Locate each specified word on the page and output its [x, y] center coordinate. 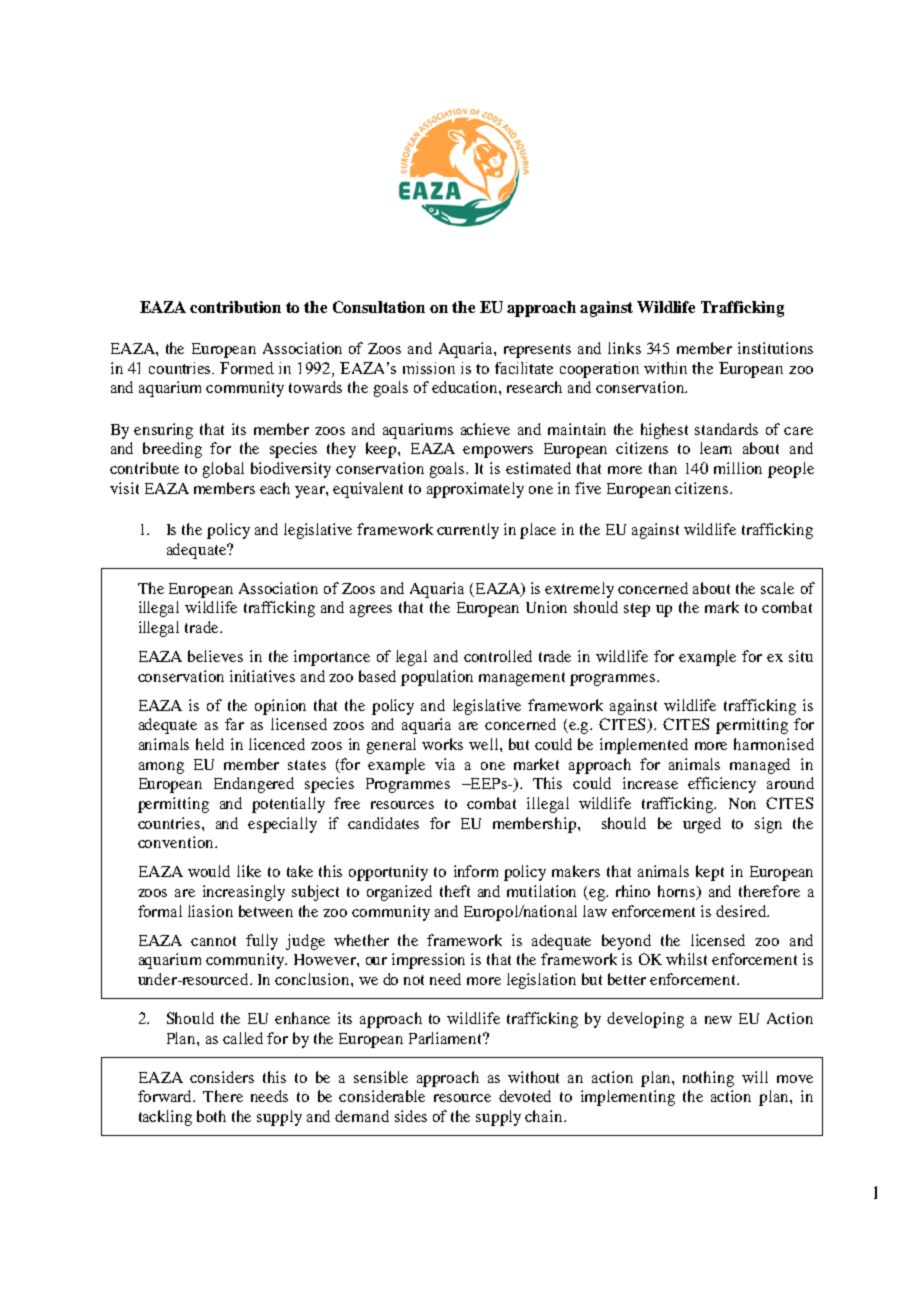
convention [177, 842]
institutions [775, 348]
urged [702, 825]
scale [777, 588]
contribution [235, 307]
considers [222, 1077]
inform [476, 871]
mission [429, 368]
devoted [525, 1096]
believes [215, 656]
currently [468, 531]
